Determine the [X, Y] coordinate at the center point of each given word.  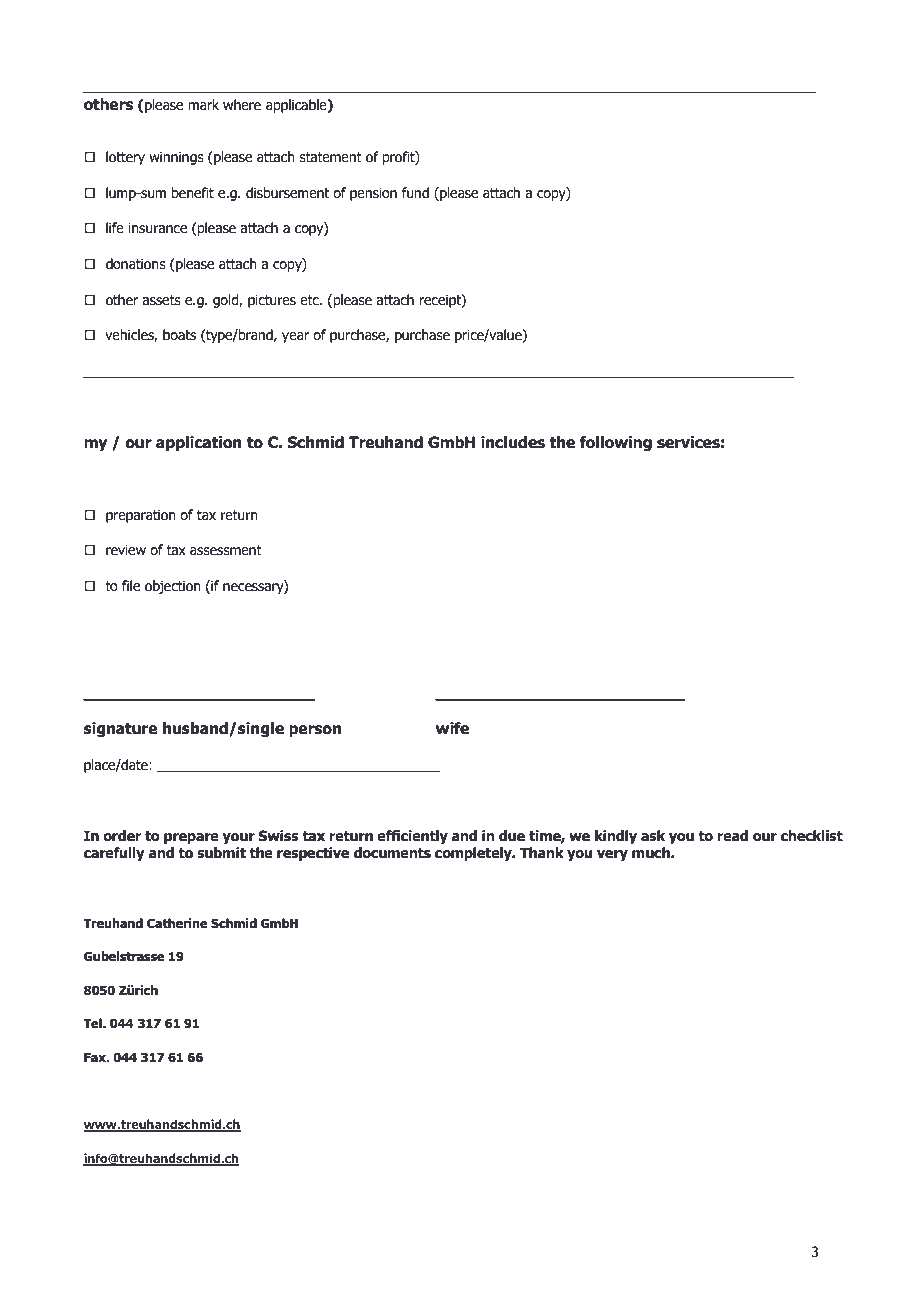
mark [203, 105]
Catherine [177, 923]
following [615, 443]
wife [452, 728]
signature [121, 729]
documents [392, 853]
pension [373, 194]
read [732, 836]
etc [310, 300]
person [315, 731]
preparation [141, 516]
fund [415, 193]
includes [513, 442]
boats [179, 335]
